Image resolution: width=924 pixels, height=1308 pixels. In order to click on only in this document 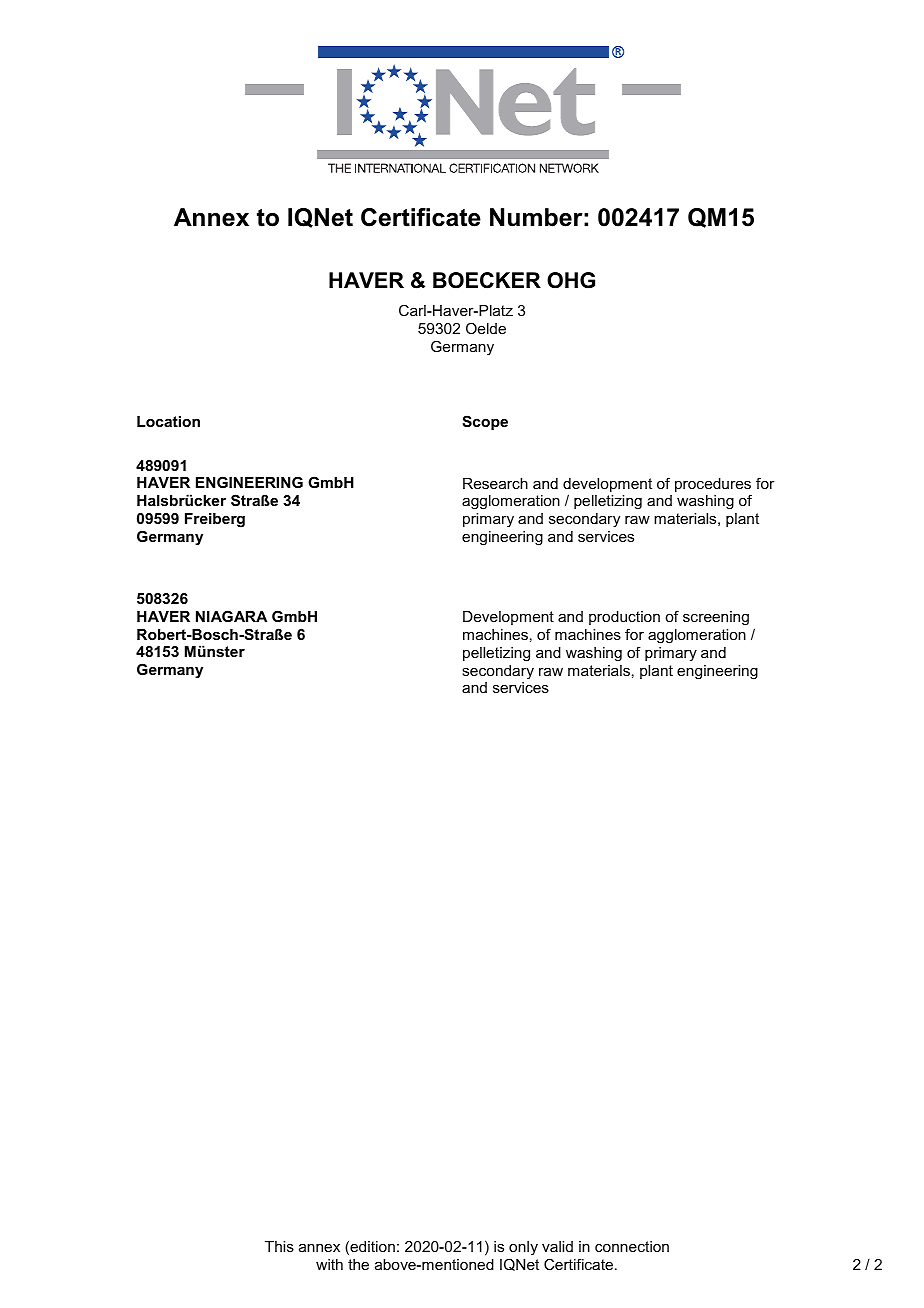, I will do `click(523, 1250)`.
